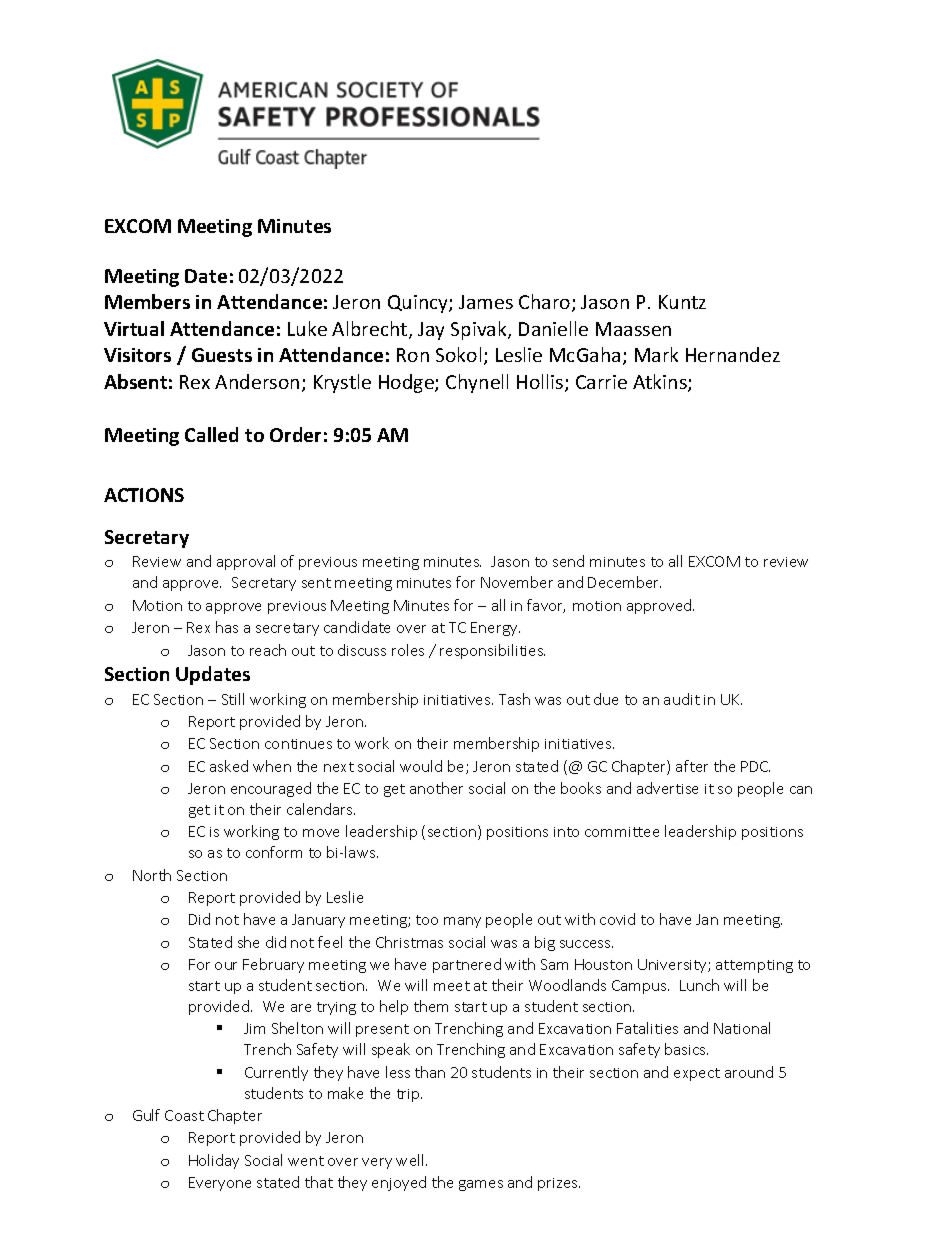 Image resolution: width=952 pixels, height=1233 pixels. What do you see at coordinates (624, 582) in the screenshot?
I see `December` at bounding box center [624, 582].
